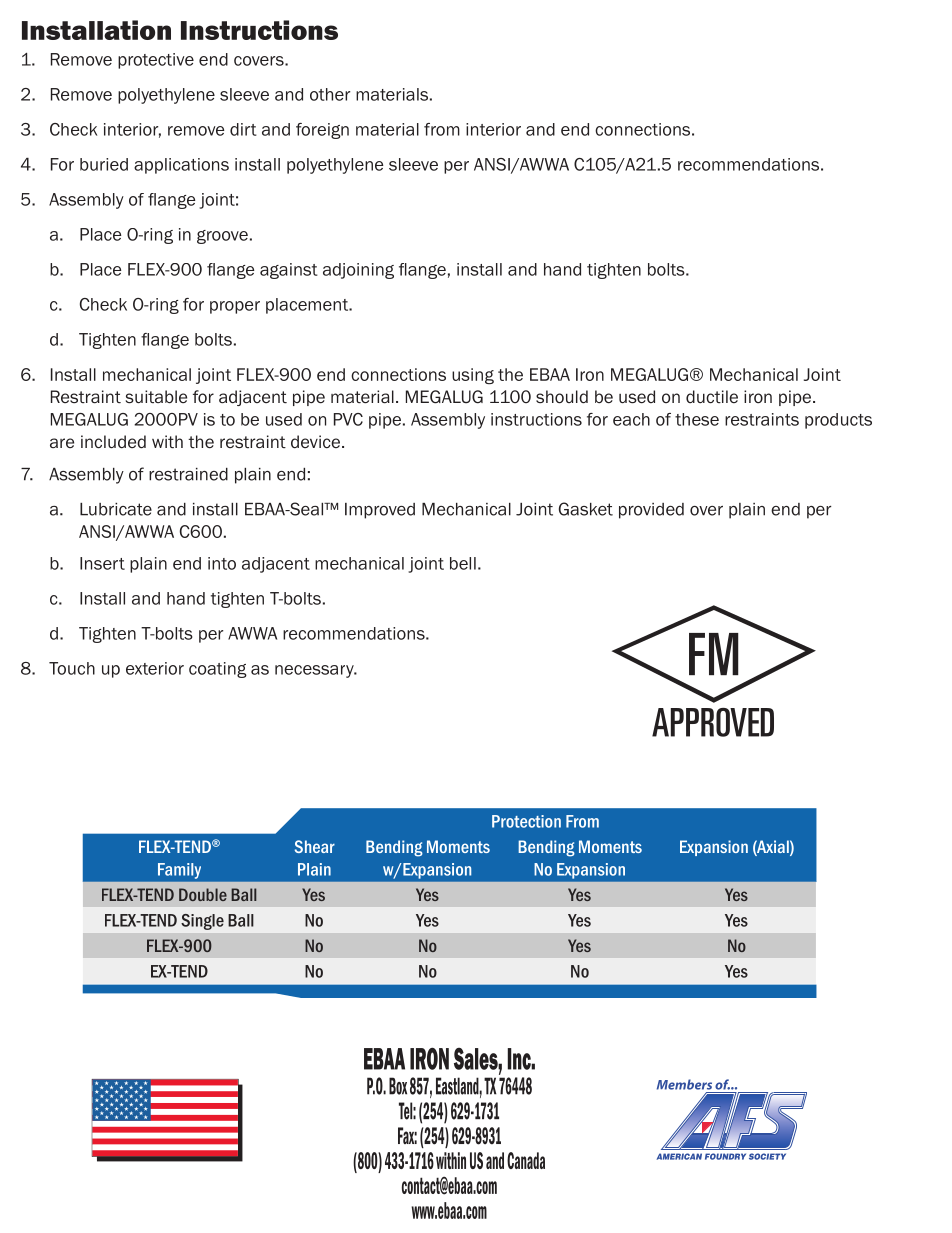 This image has width=952, height=1233. What do you see at coordinates (156, 61) in the image?
I see `protective` at bounding box center [156, 61].
